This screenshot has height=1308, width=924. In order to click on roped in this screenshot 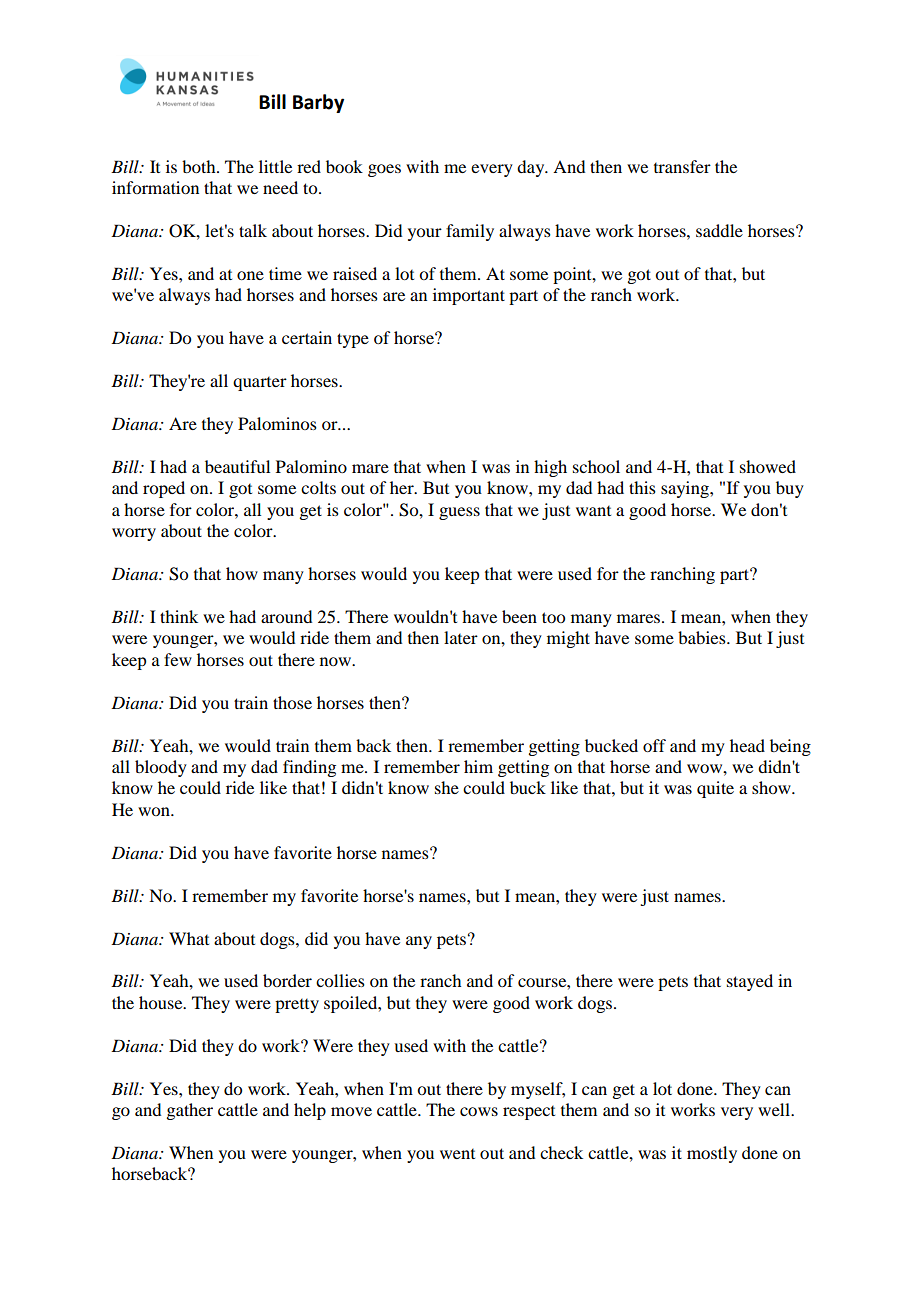, I will do `click(164, 489)`.
